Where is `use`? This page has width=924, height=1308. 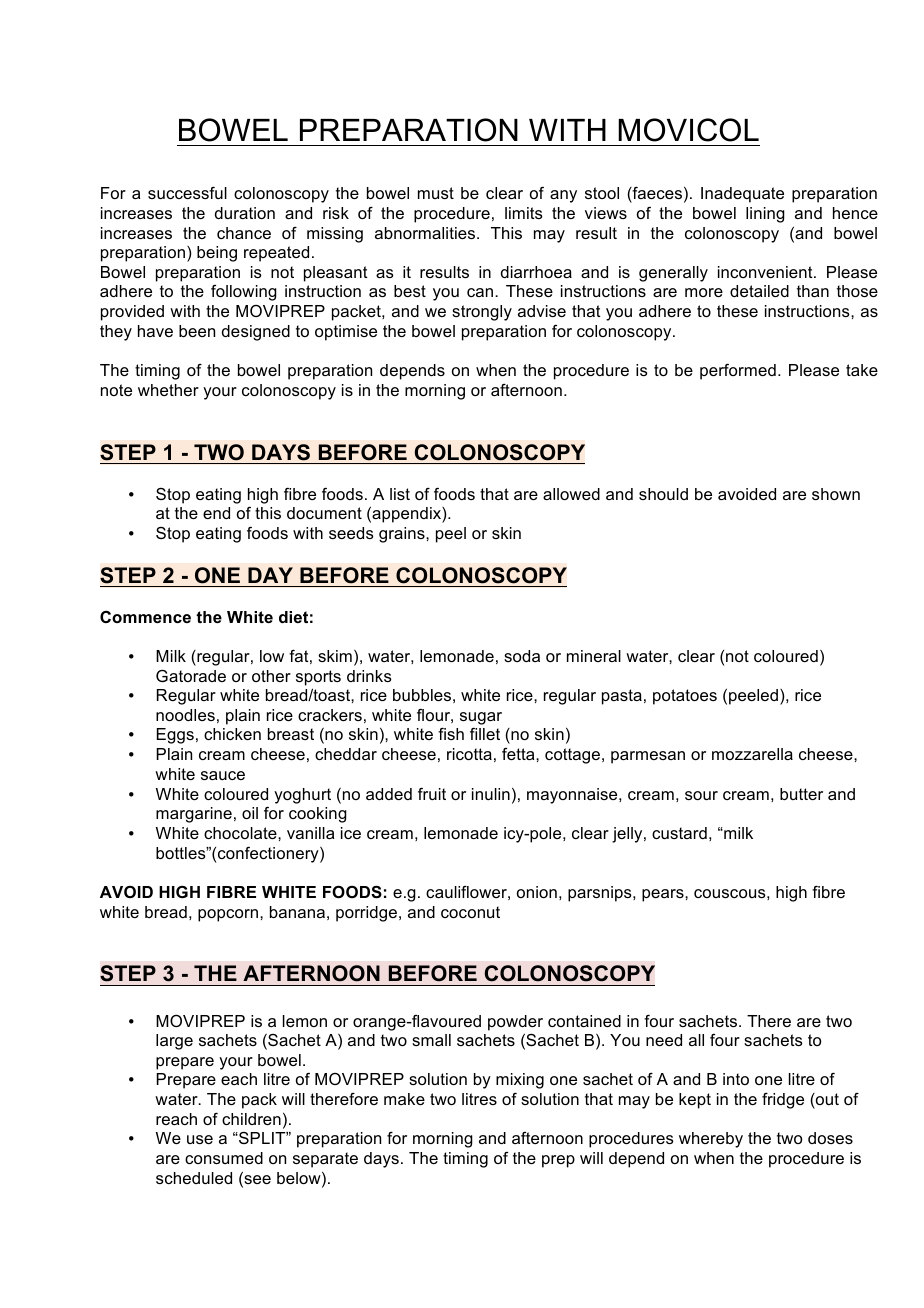 use is located at coordinates (200, 1139).
